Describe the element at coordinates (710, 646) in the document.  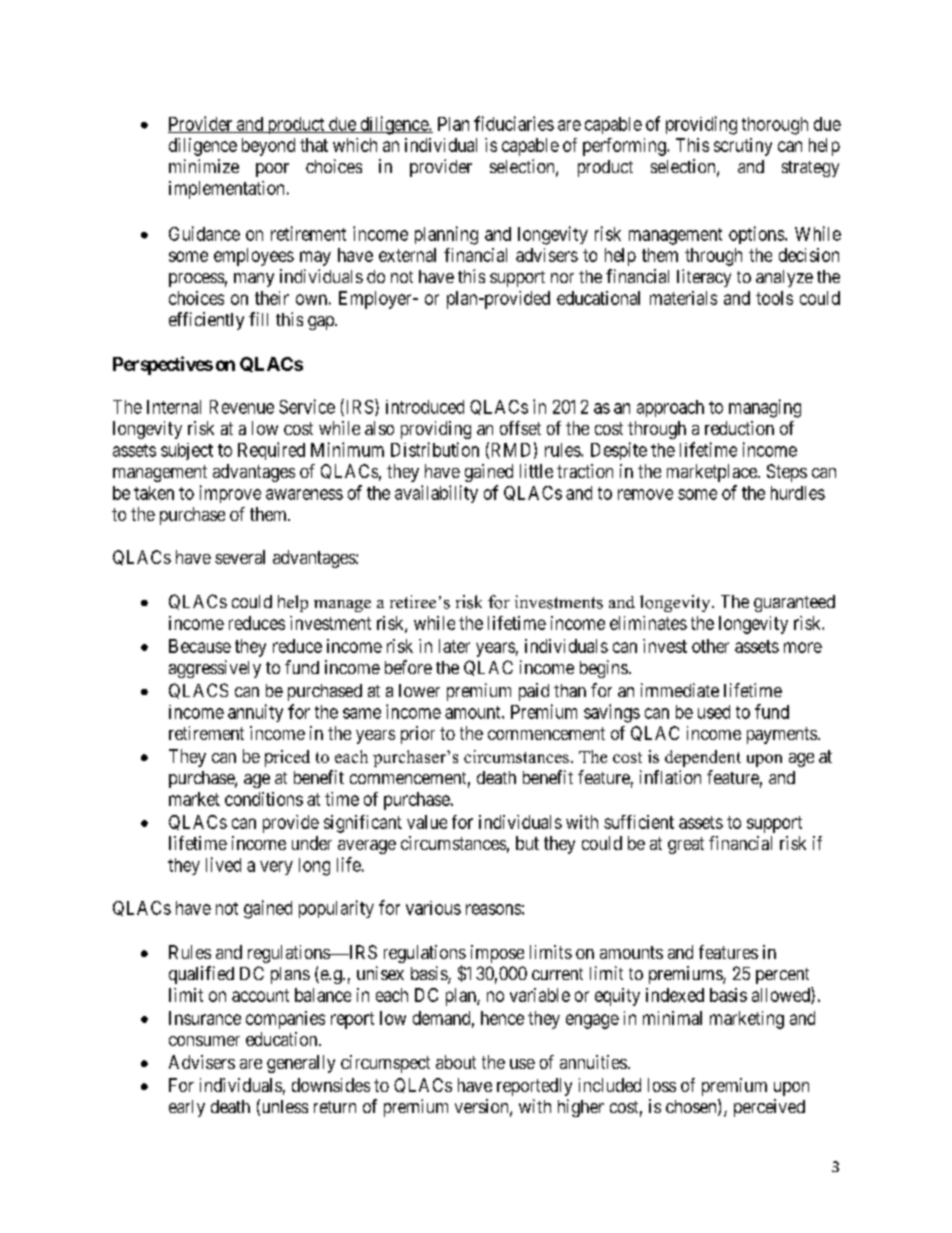
I see `other` at that location.
